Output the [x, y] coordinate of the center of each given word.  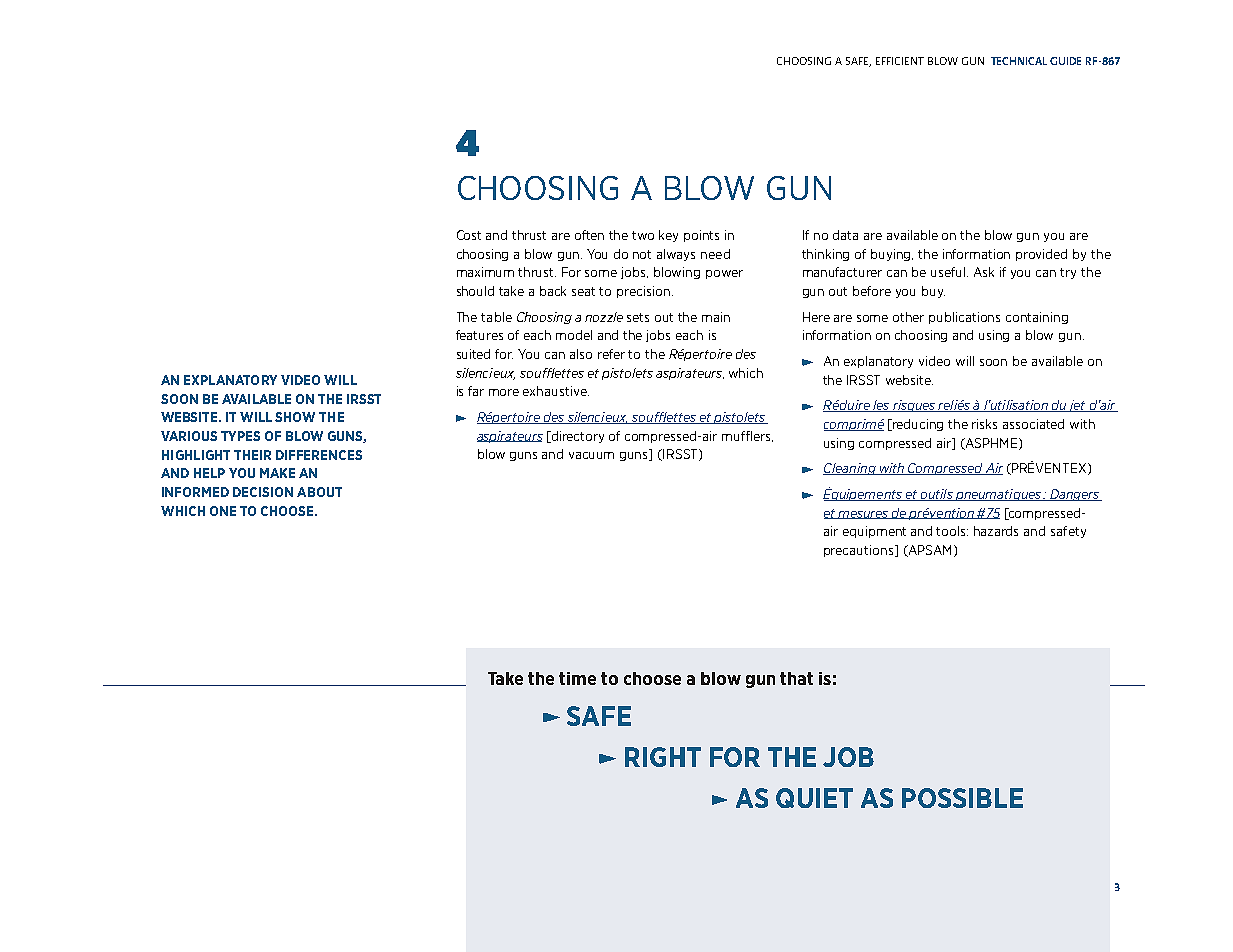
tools [952, 531]
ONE [223, 511]
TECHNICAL [1019, 61]
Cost [469, 235]
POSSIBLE [962, 798]
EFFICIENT [900, 61]
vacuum [591, 455]
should [475, 291]
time [577, 678]
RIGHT [663, 757]
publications [964, 318]
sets [638, 317]
